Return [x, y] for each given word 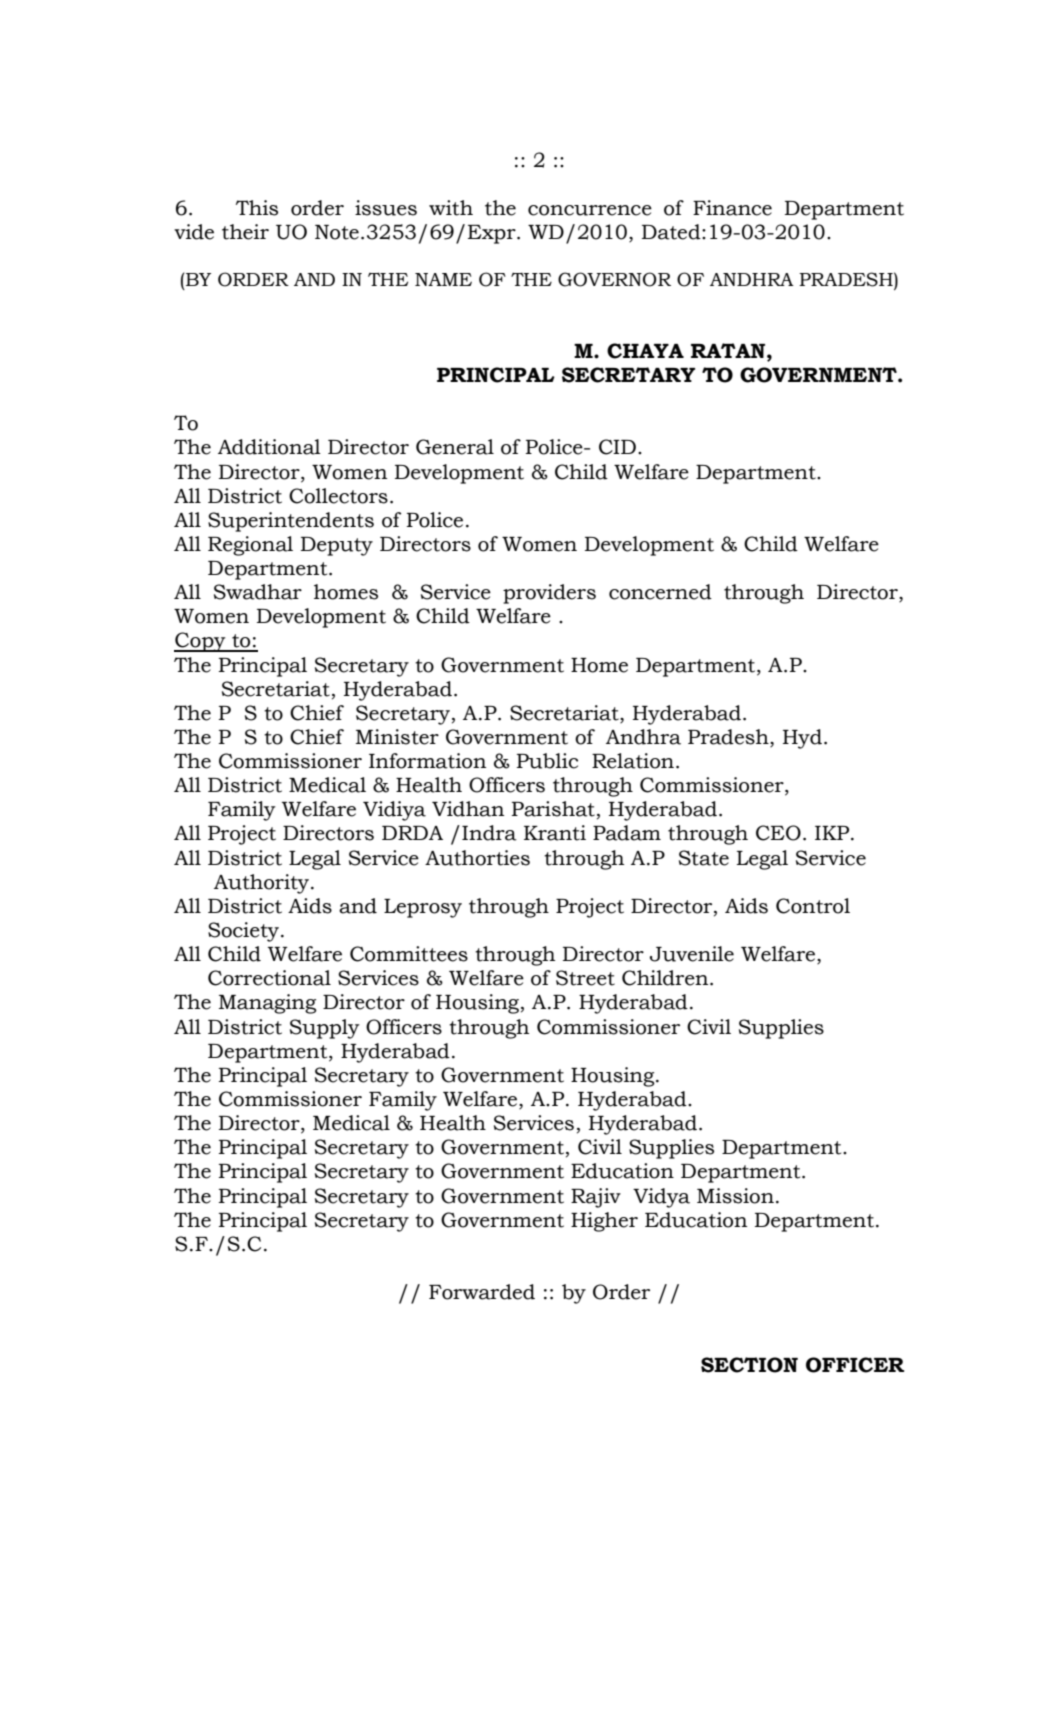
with [451, 208]
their [245, 232]
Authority [263, 884]
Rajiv [596, 1198]
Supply [325, 1029]
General [455, 447]
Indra [489, 833]
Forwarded [482, 1292]
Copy [201, 642]
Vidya [661, 1198]
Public [547, 761]
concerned [660, 592]
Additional [269, 447]
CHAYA [645, 351]
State [704, 858]
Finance [732, 208]
